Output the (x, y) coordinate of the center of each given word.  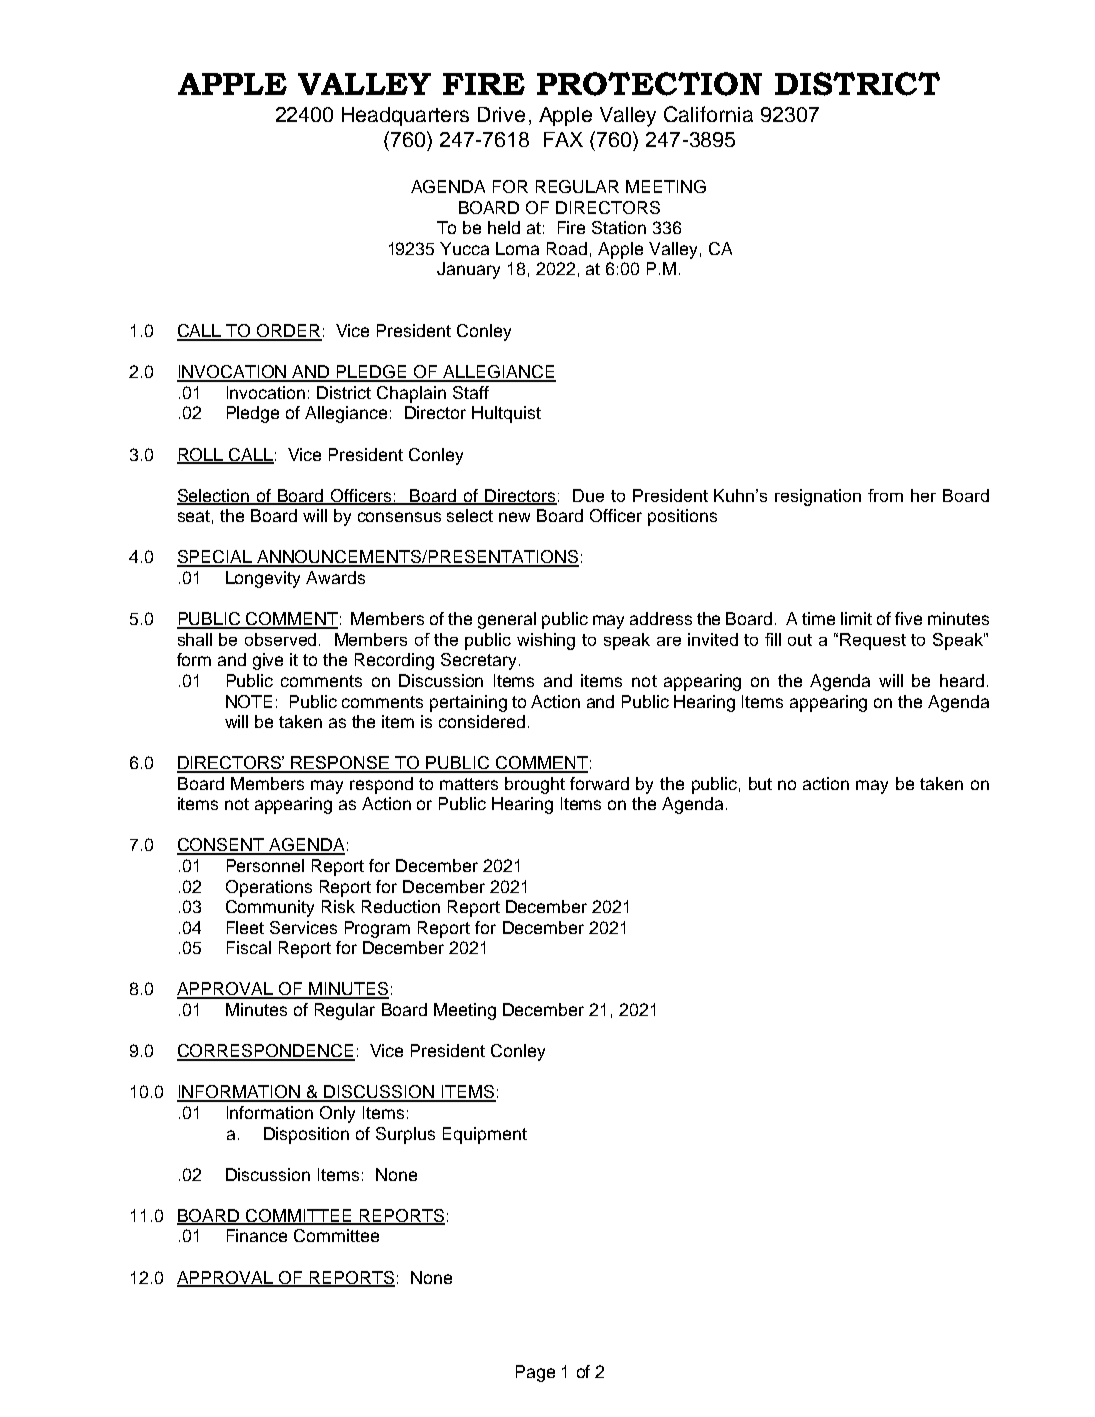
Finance (257, 1235)
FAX (563, 139)
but (760, 783)
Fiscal (249, 947)
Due (588, 495)
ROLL (201, 455)
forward (599, 783)
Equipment (485, 1135)
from (885, 495)
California (708, 114)
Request (873, 641)
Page (535, 1373)
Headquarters (405, 116)
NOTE (249, 701)
